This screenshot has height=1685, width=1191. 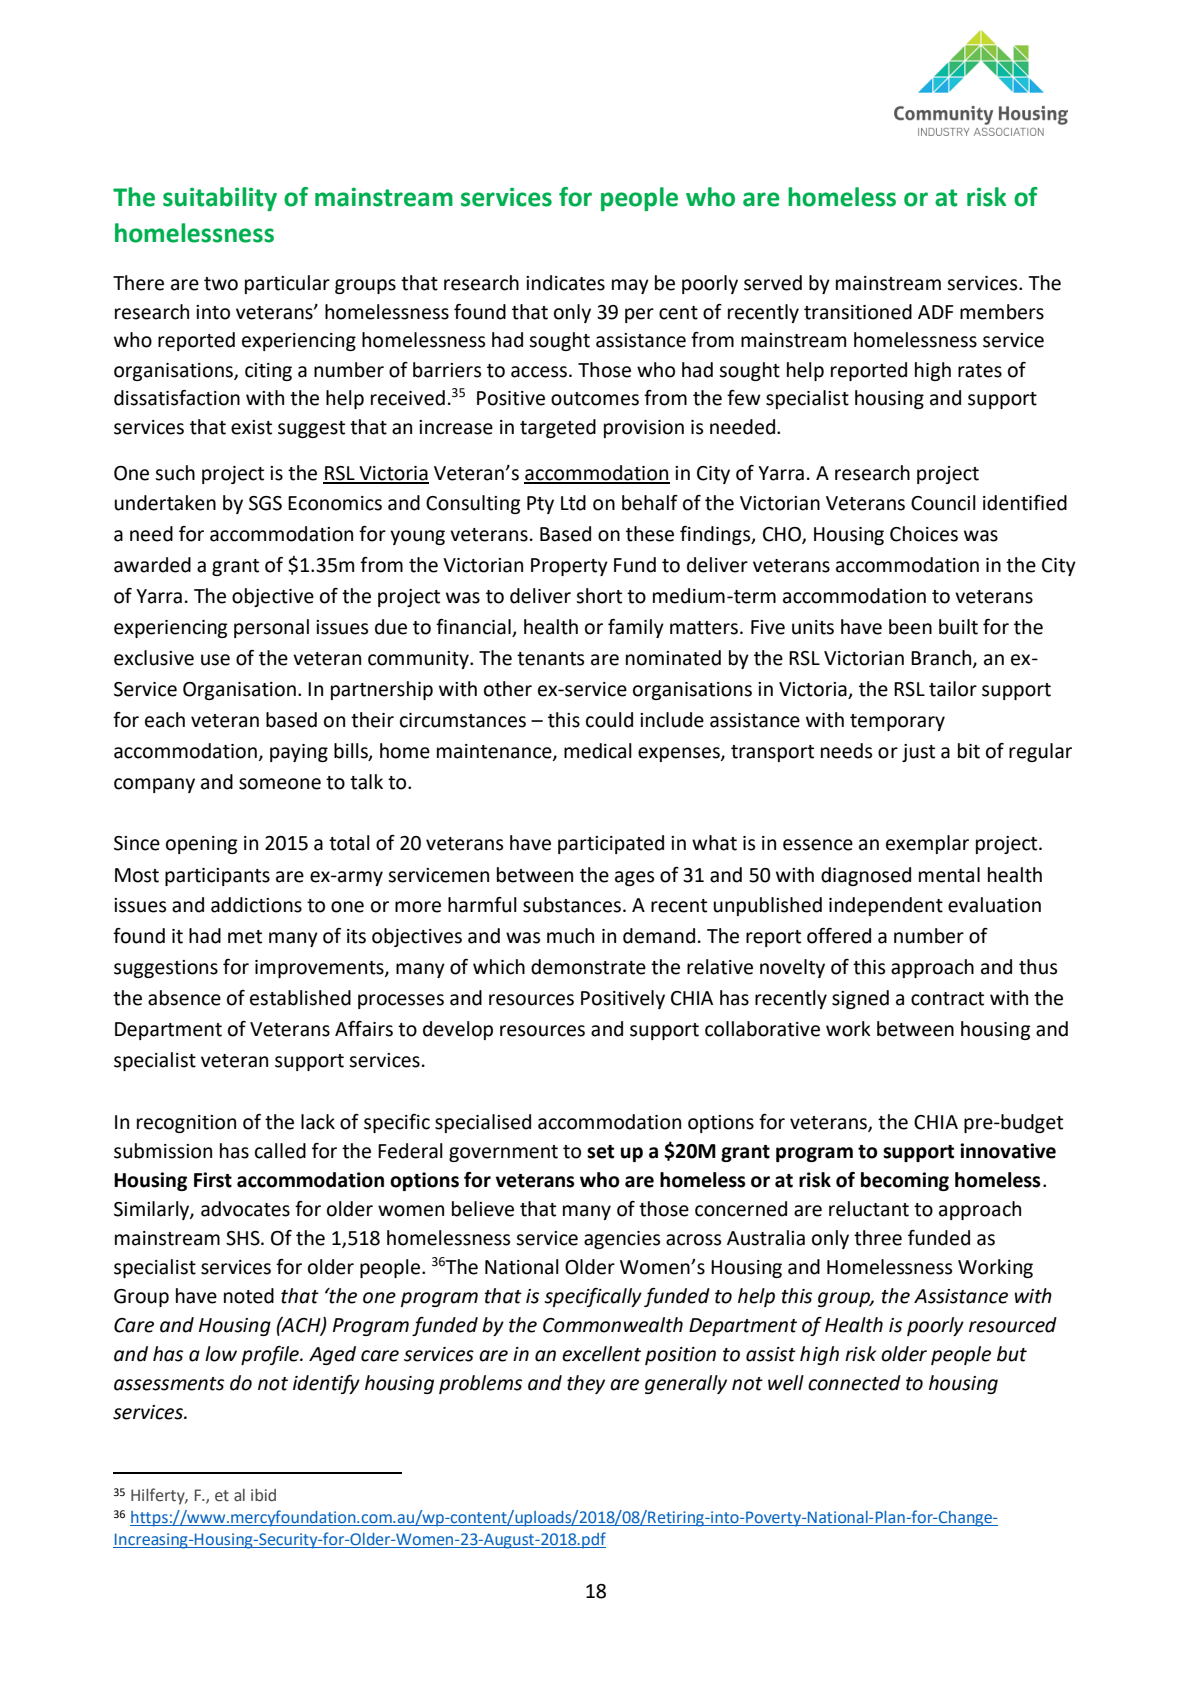 I want to click on tenants, so click(x=550, y=659).
